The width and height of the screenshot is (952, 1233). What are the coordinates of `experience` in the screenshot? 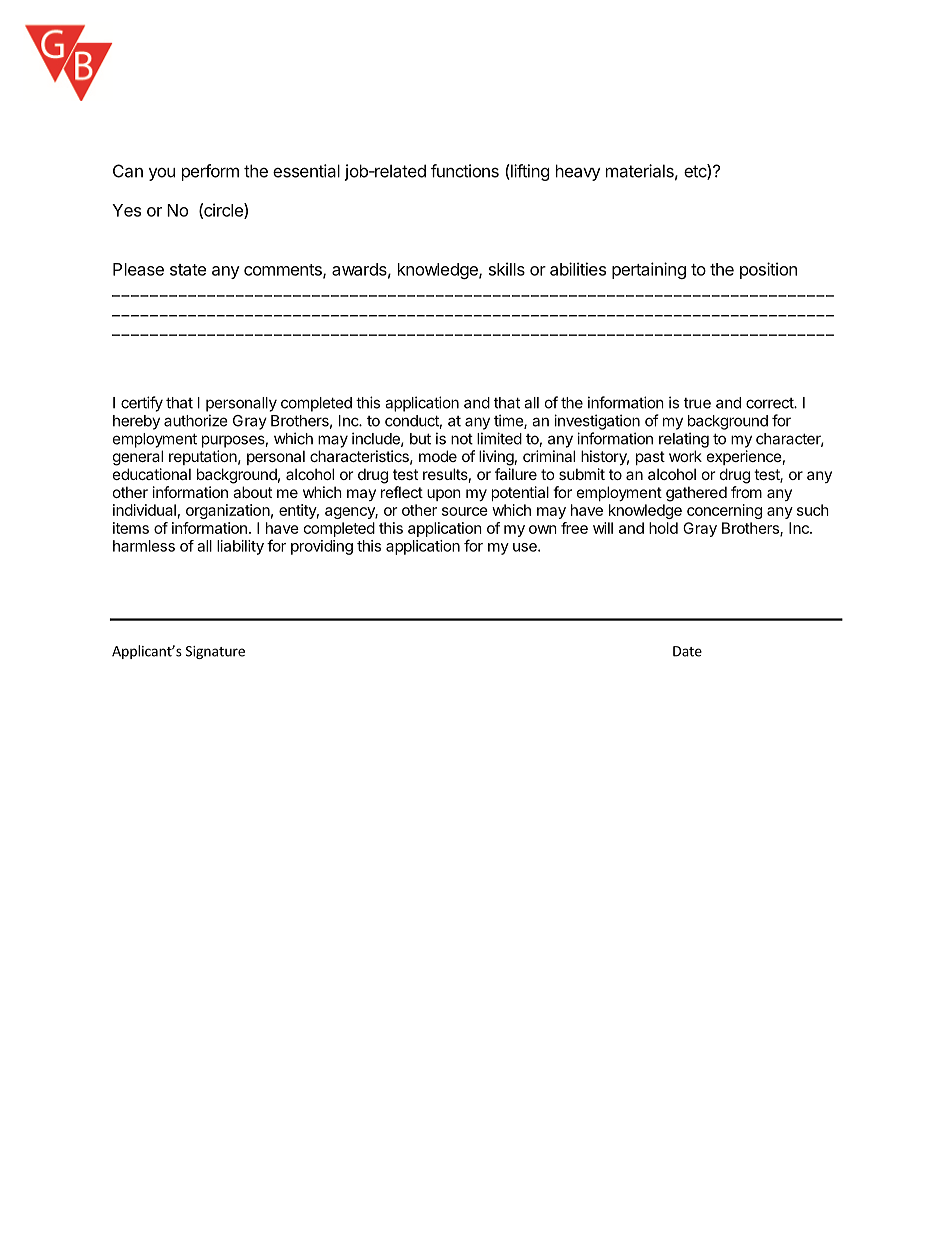 It's located at (744, 457).
